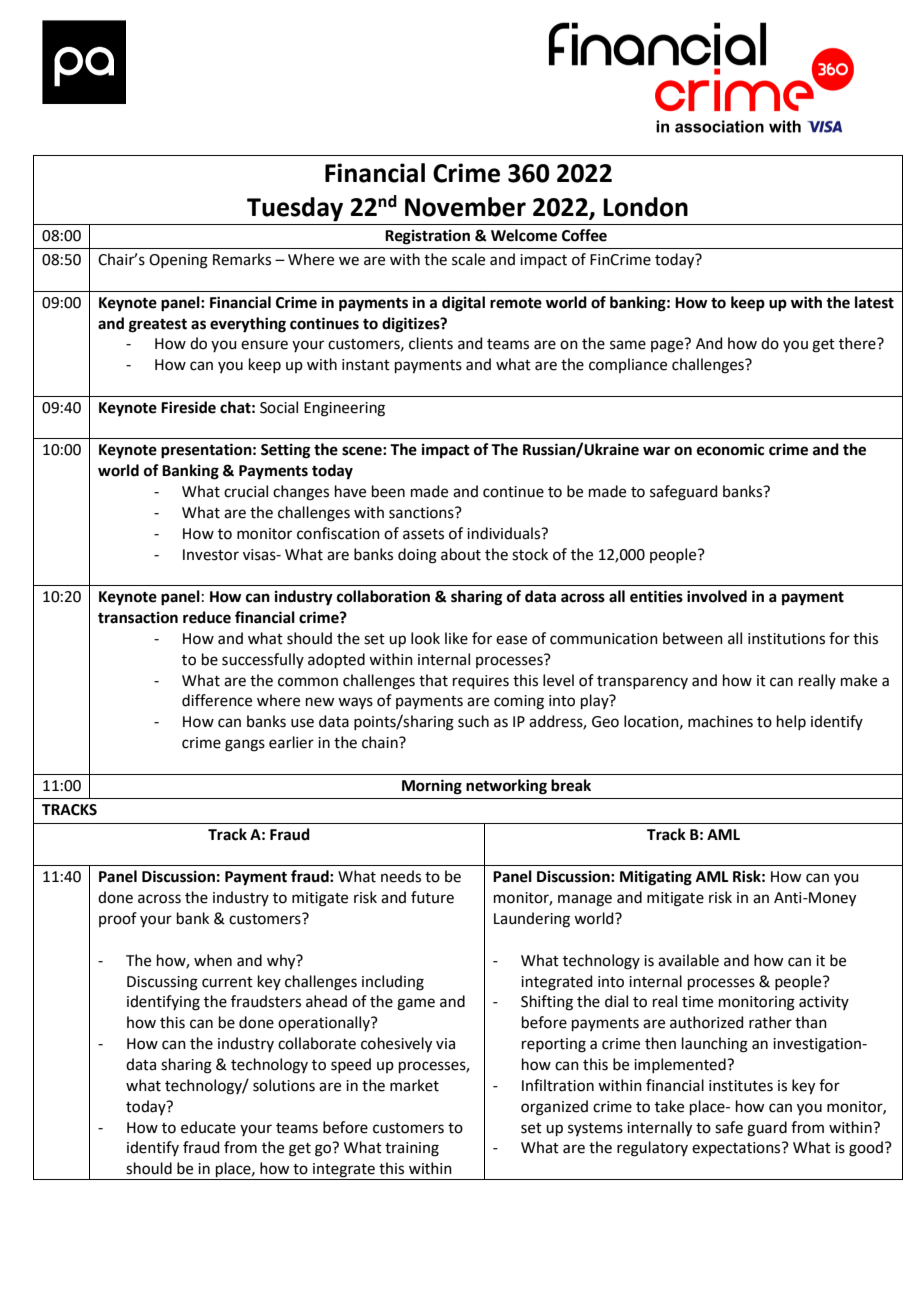 The height and width of the image is (1308, 924). Describe the element at coordinates (786, 639) in the image. I see `institutions` at that location.
